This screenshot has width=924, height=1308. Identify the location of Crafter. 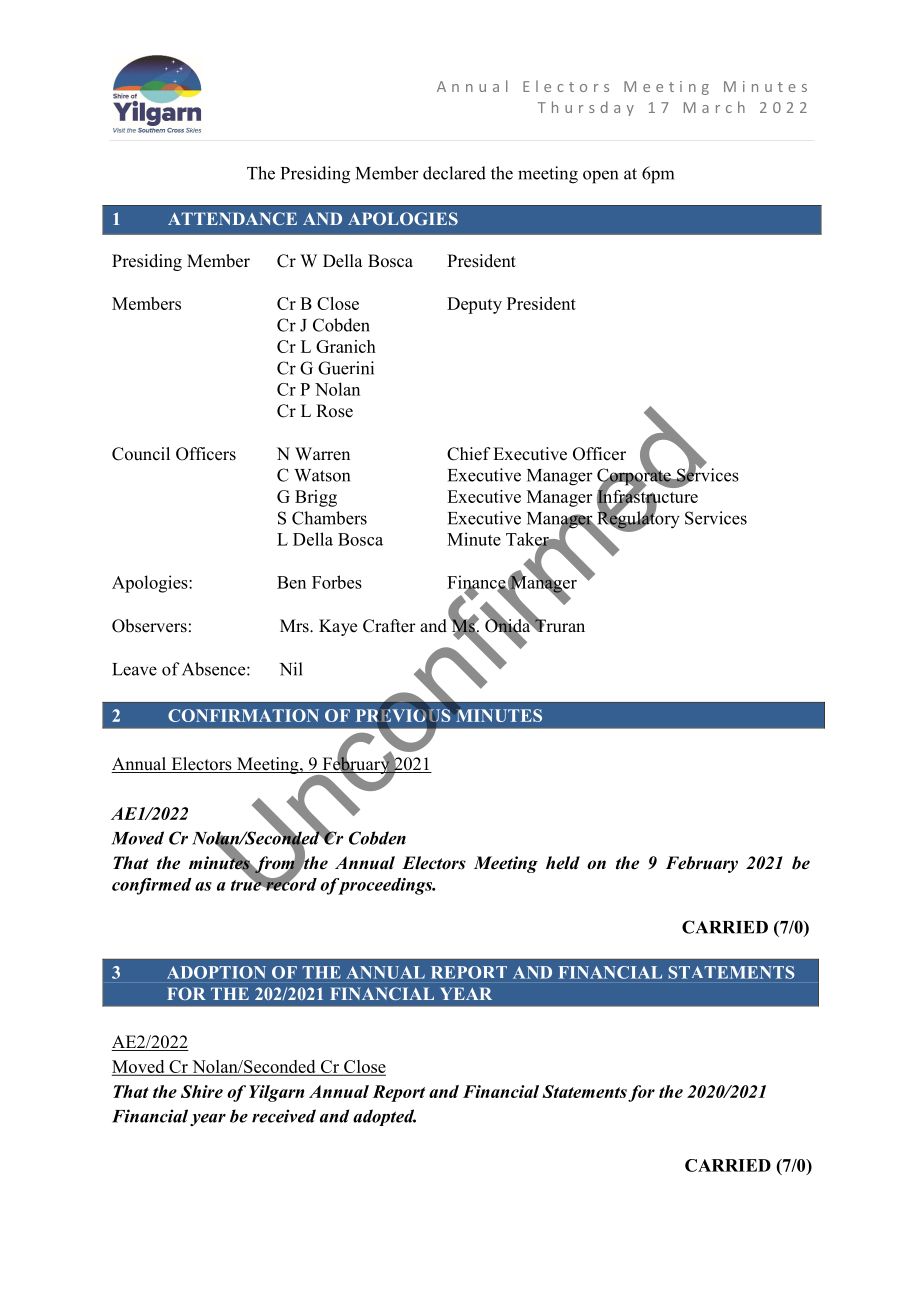
(389, 626).
